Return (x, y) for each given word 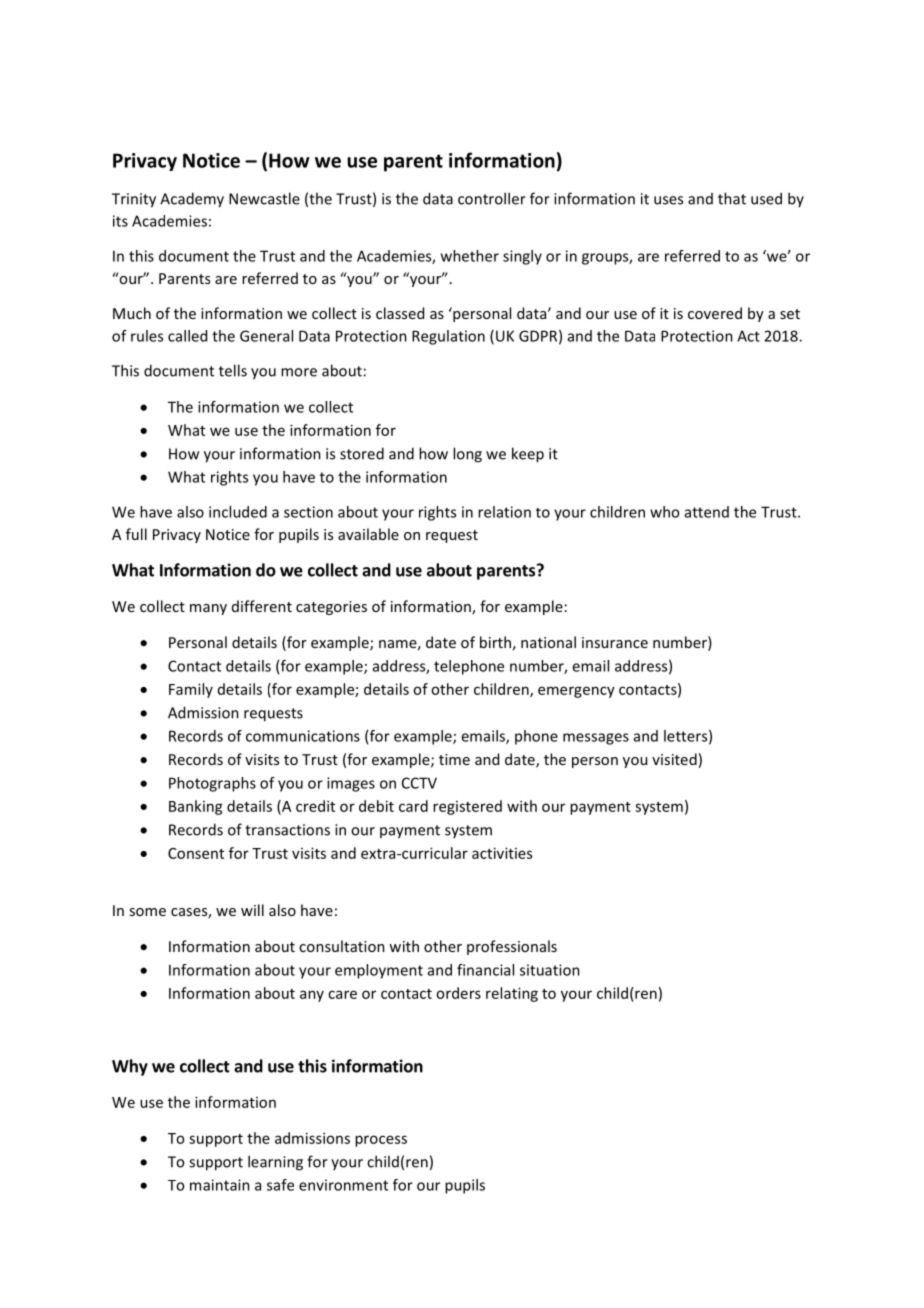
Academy (192, 200)
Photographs (212, 784)
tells (233, 370)
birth (495, 642)
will (252, 910)
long (467, 455)
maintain (220, 1185)
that (732, 198)
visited (674, 759)
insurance (615, 642)
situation (550, 970)
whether (470, 256)
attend (707, 512)
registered (467, 807)
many (208, 609)
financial (485, 970)
